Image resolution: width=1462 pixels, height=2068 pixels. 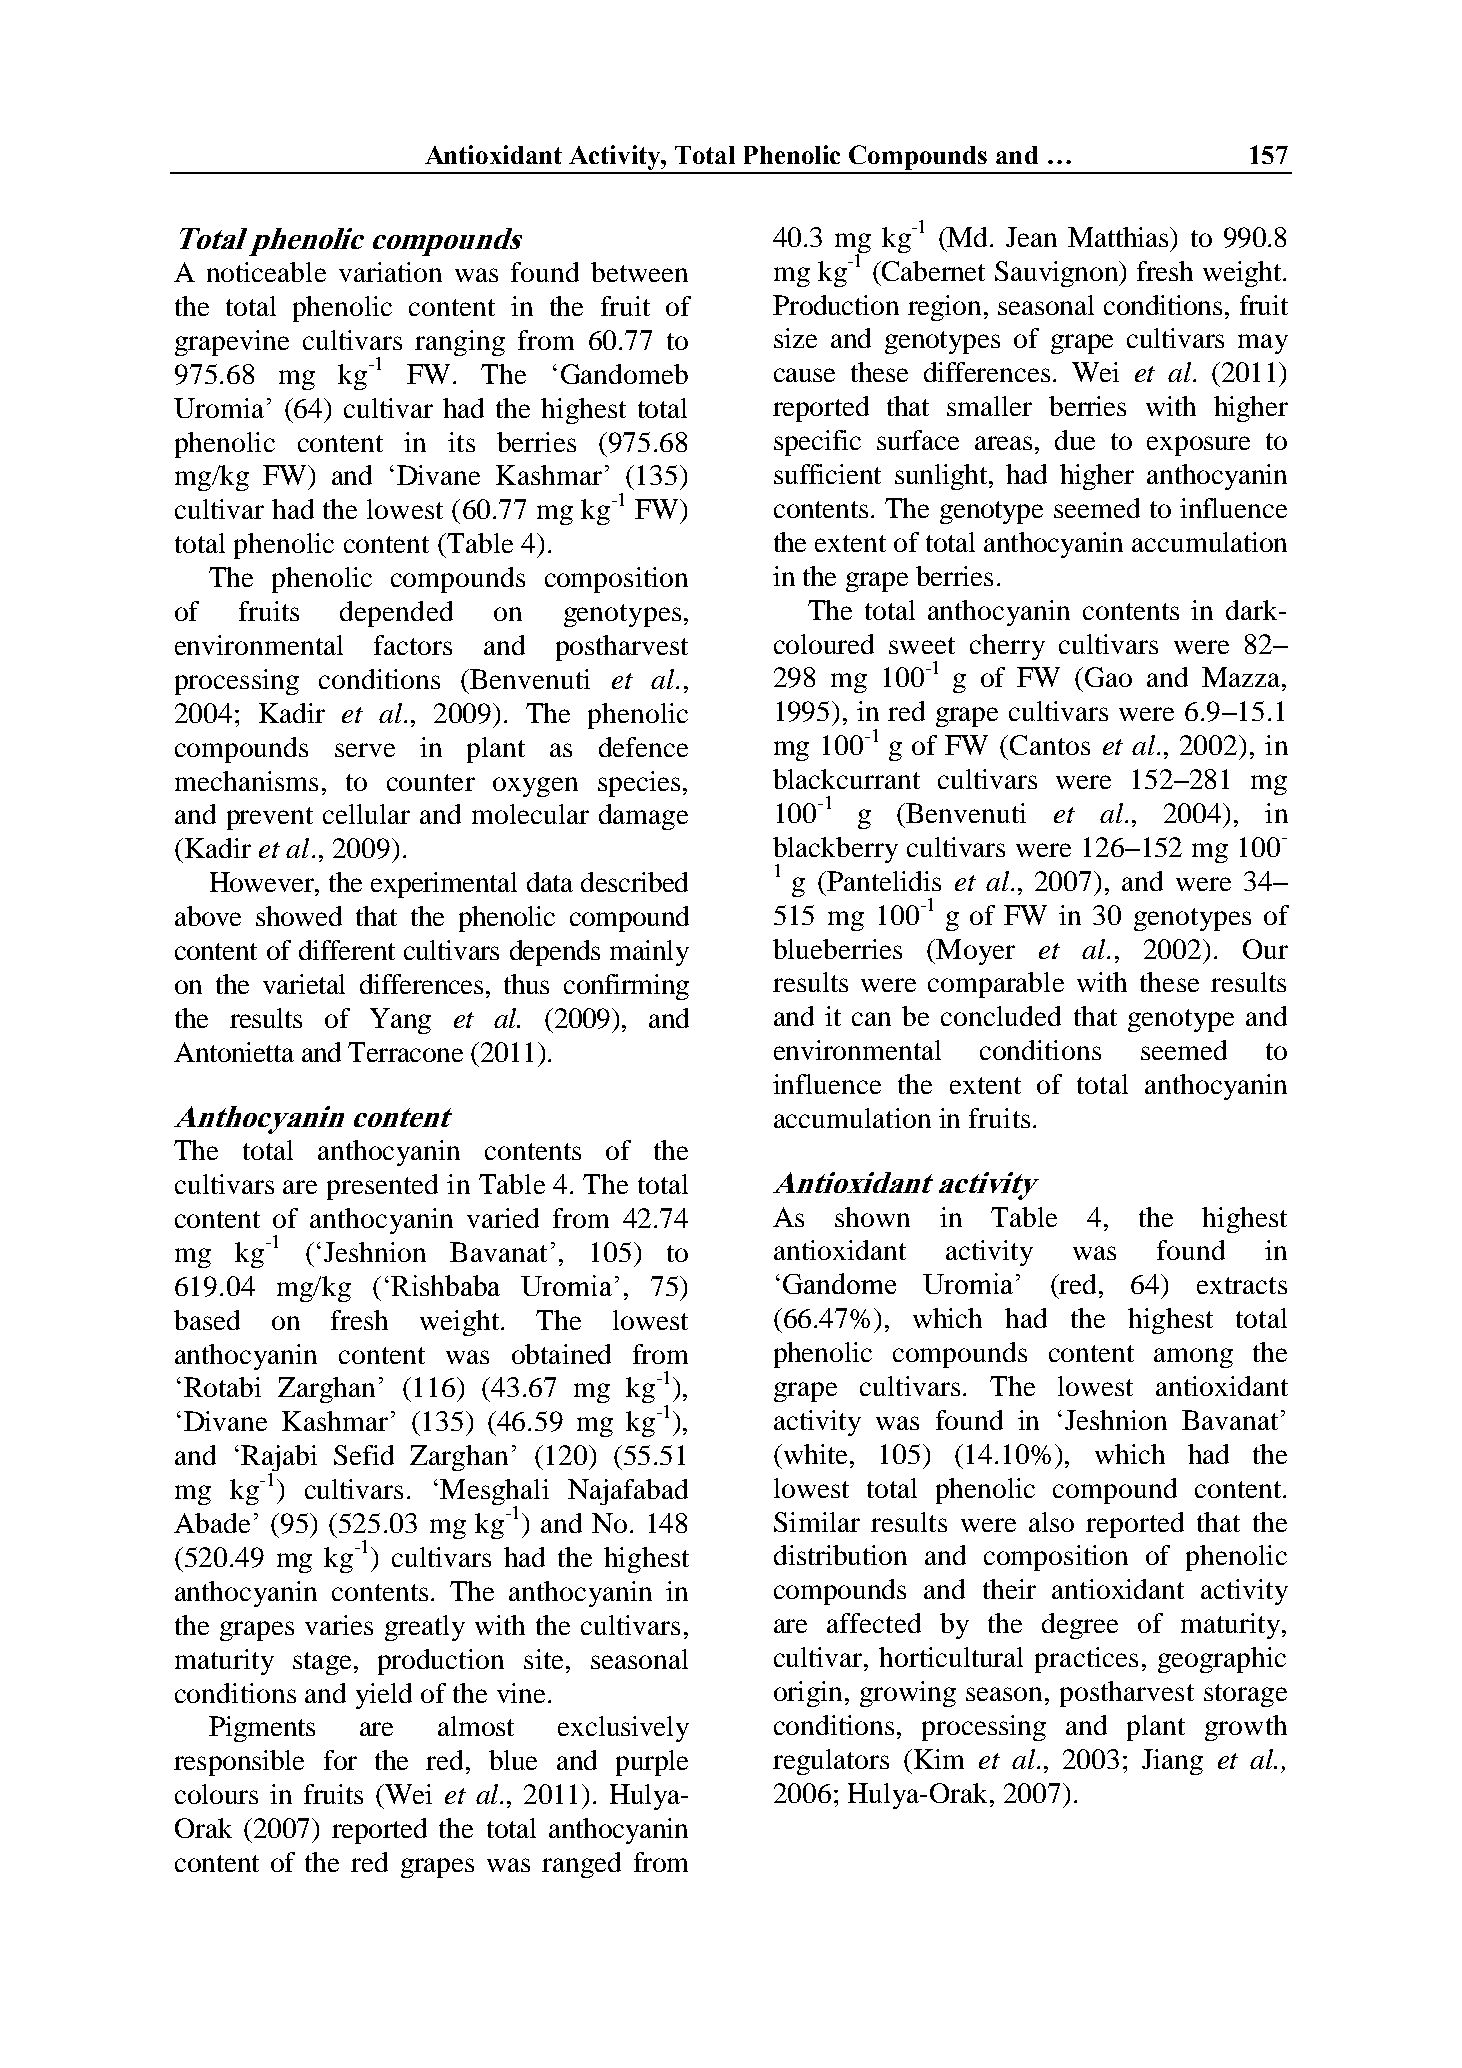 I want to click on for, so click(x=340, y=1760).
